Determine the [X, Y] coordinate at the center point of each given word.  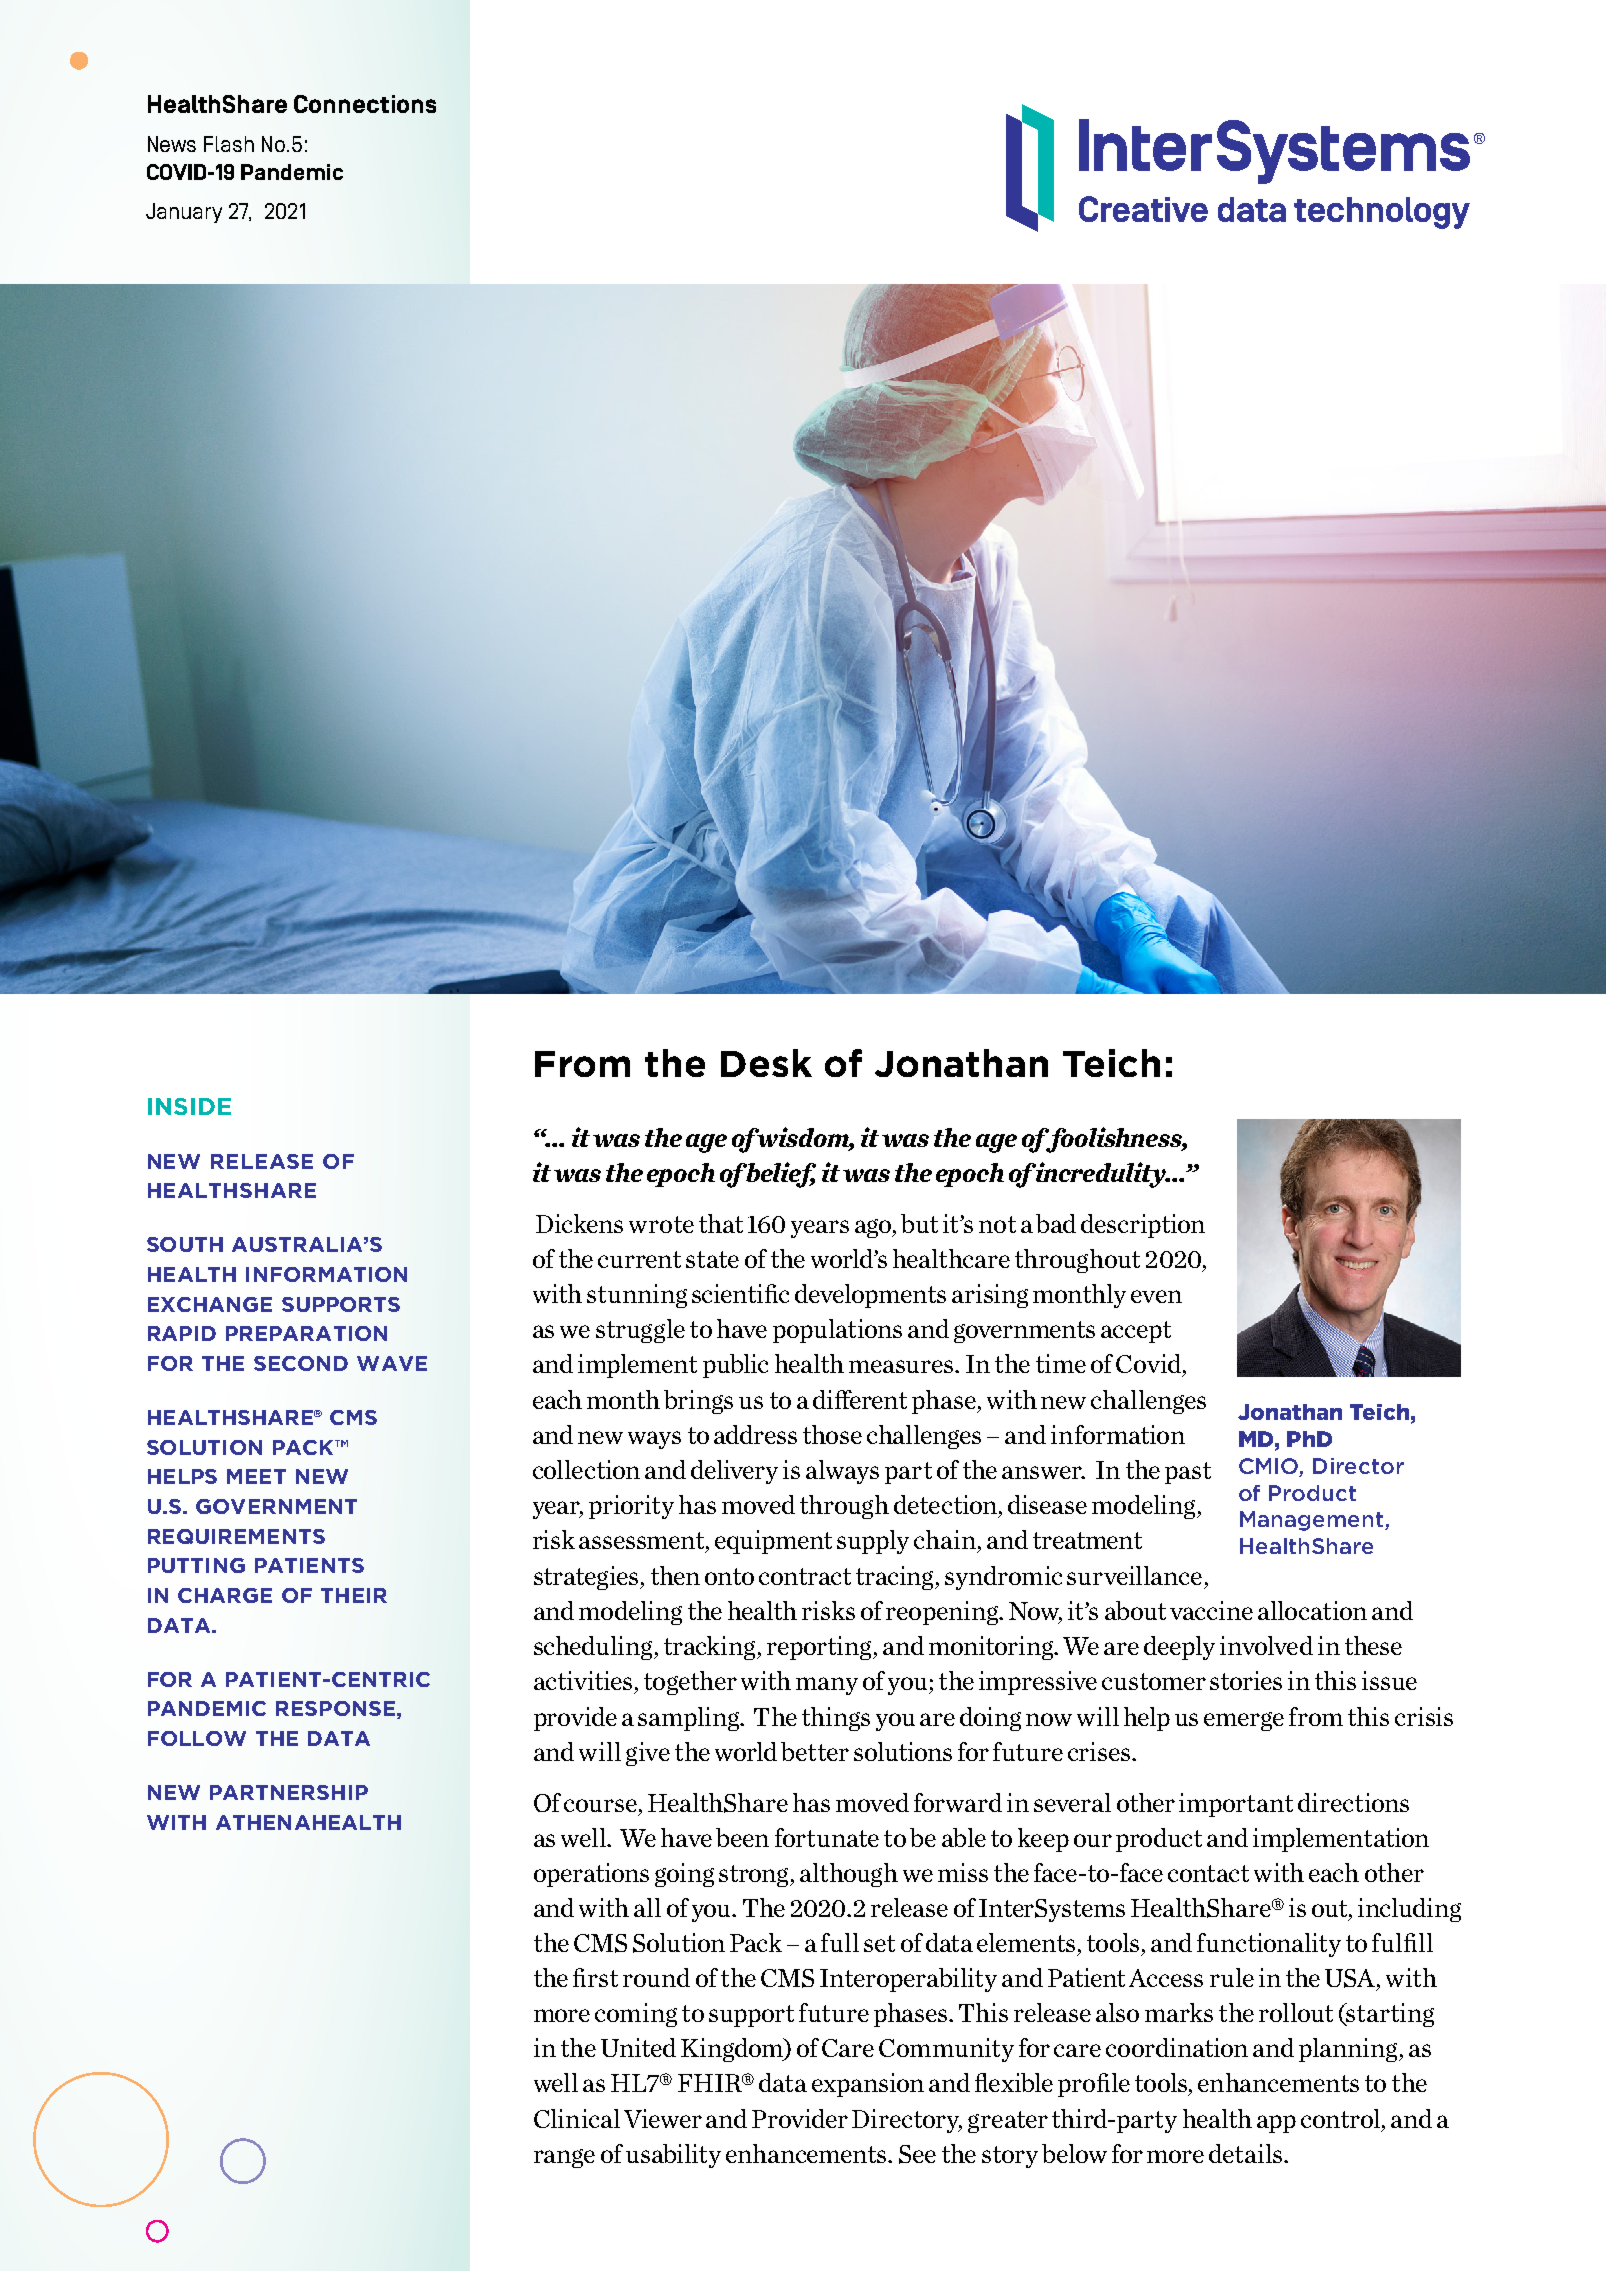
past [1188, 1473]
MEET [256, 1476]
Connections [365, 104]
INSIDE [189, 1106]
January [184, 213]
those [832, 1434]
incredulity [1101, 1175]
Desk [766, 1063]
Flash [229, 144]
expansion [868, 2085]
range [564, 2158]
